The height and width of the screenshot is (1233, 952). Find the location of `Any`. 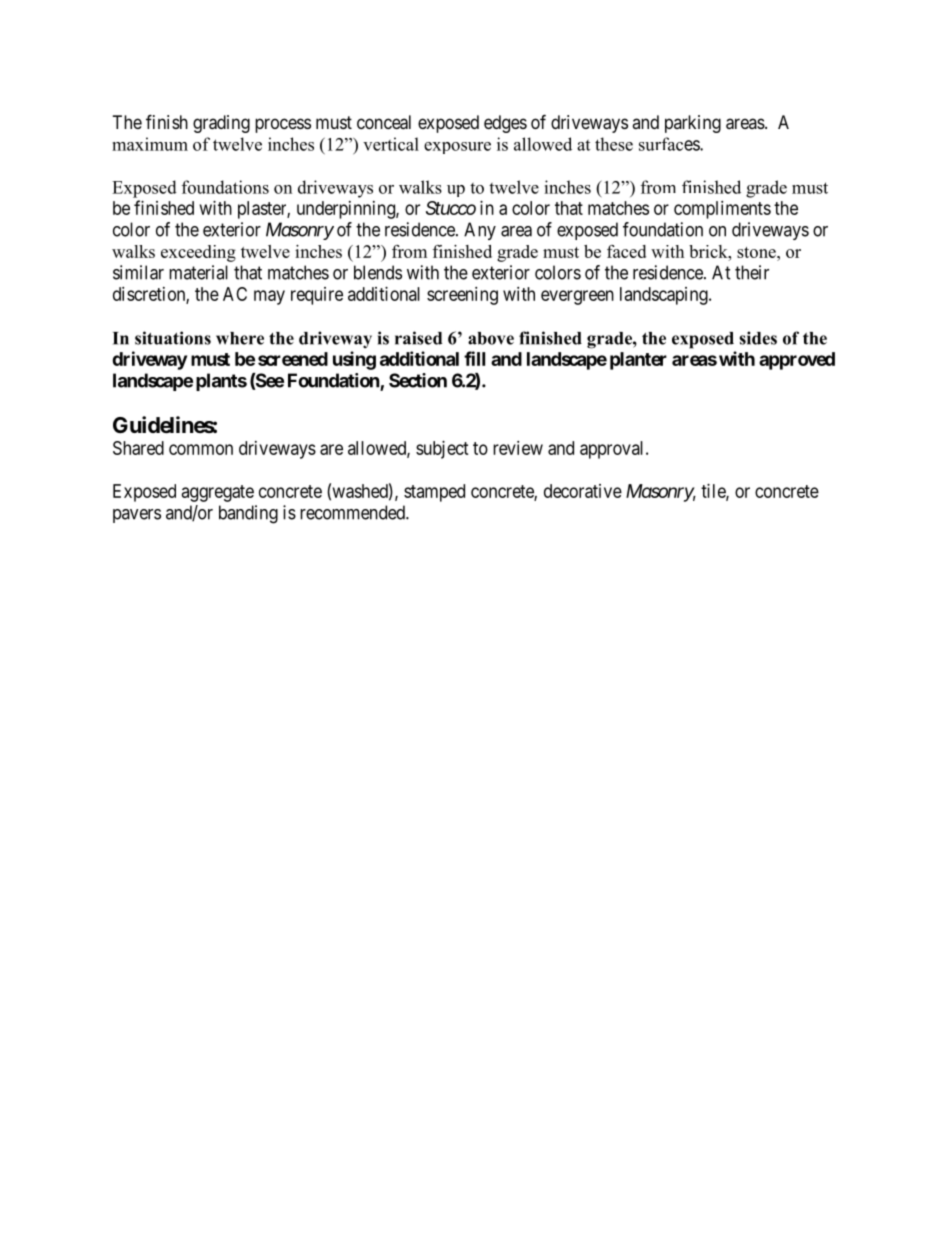

Any is located at coordinates (480, 231).
